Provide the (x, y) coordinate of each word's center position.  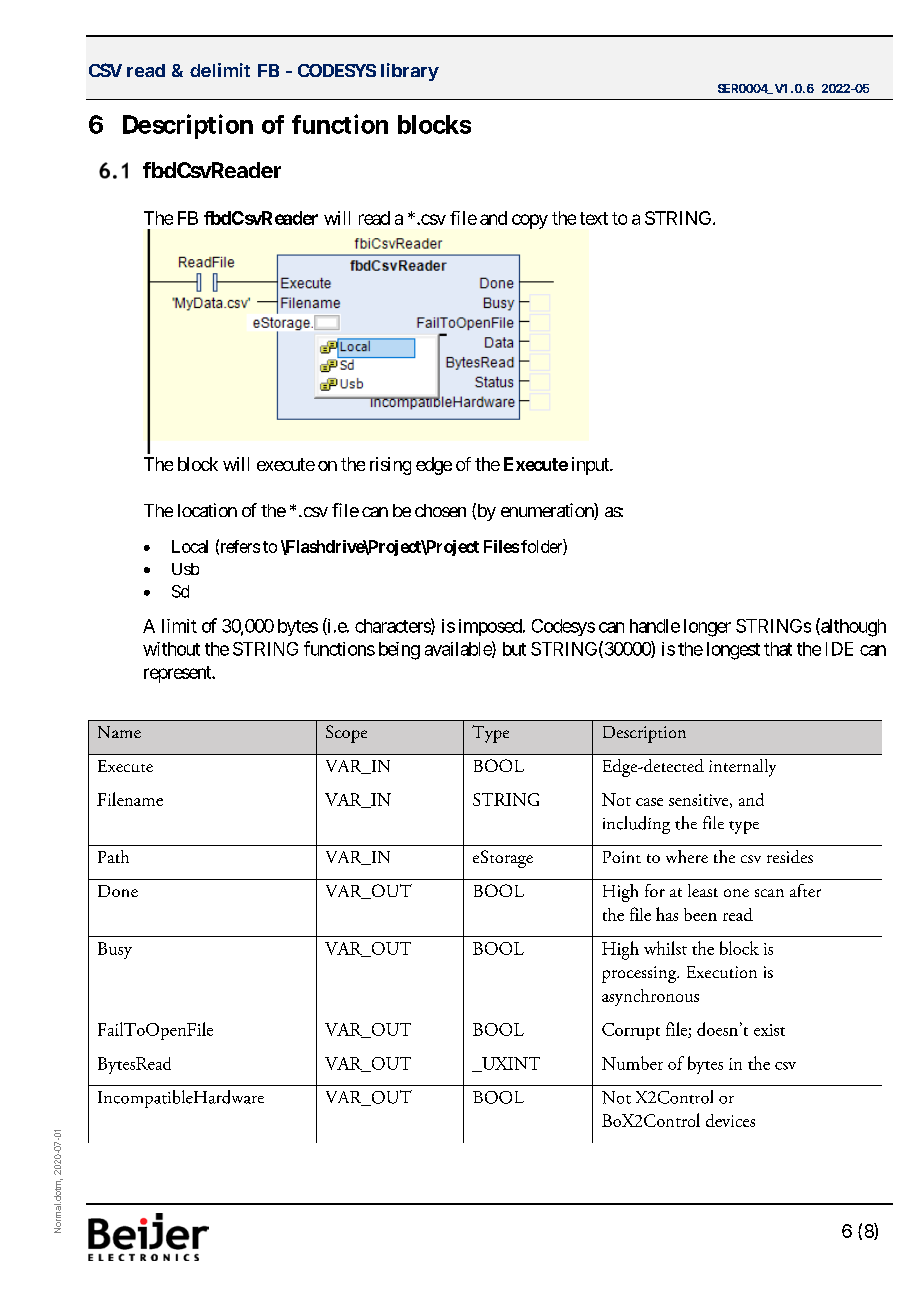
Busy (115, 950)
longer (707, 628)
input (591, 466)
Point (622, 857)
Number (632, 1063)
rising (390, 466)
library (410, 72)
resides (790, 856)
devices (730, 1120)
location (207, 510)
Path (113, 856)
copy (530, 221)
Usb (185, 569)
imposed (490, 627)
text (594, 218)
